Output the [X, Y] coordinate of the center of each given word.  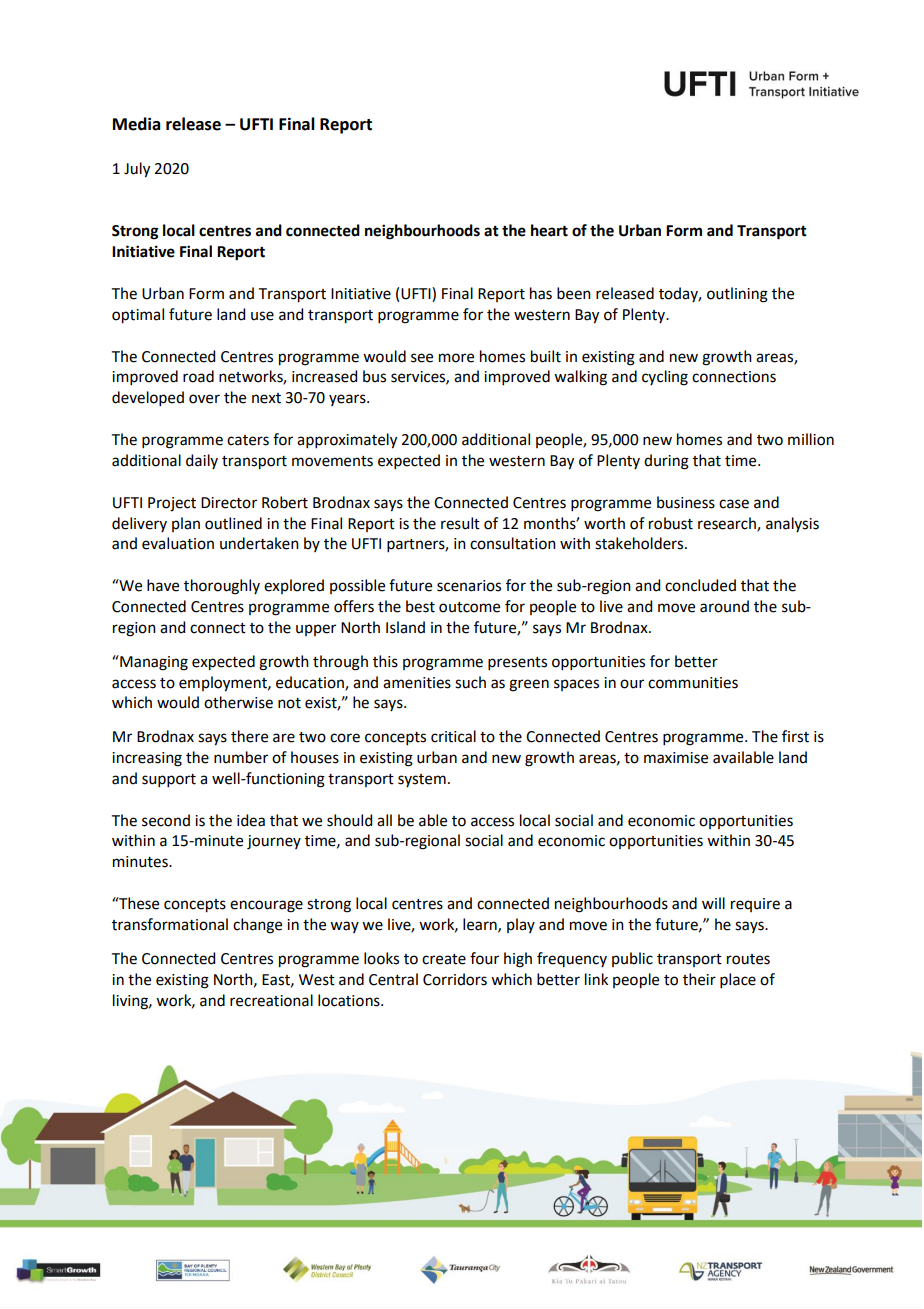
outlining [737, 295]
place [738, 980]
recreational [271, 1000]
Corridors [455, 979]
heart [549, 230]
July [137, 170]
